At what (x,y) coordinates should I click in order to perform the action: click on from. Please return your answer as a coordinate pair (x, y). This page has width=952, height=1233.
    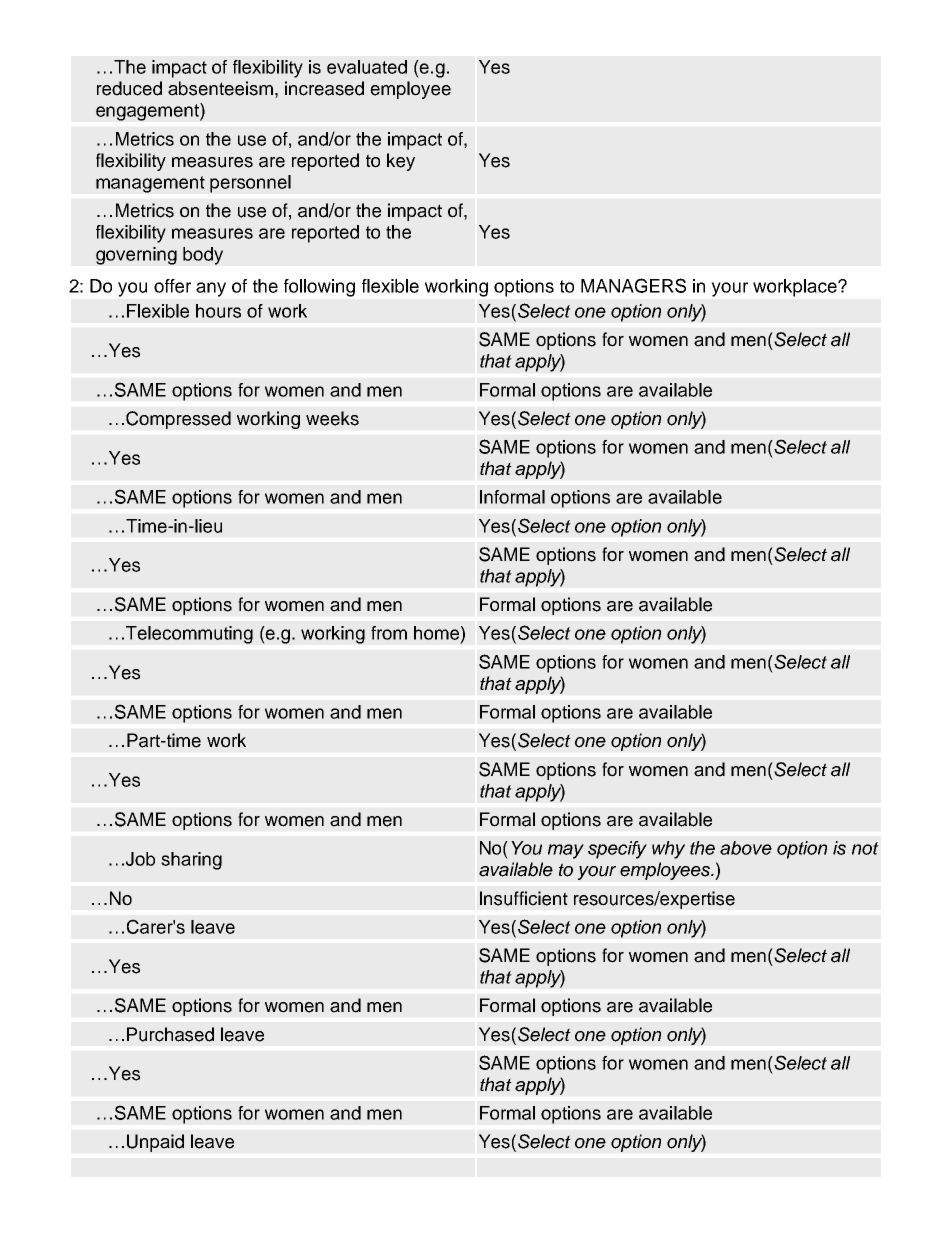
    Looking at the image, I should click on (389, 633).
